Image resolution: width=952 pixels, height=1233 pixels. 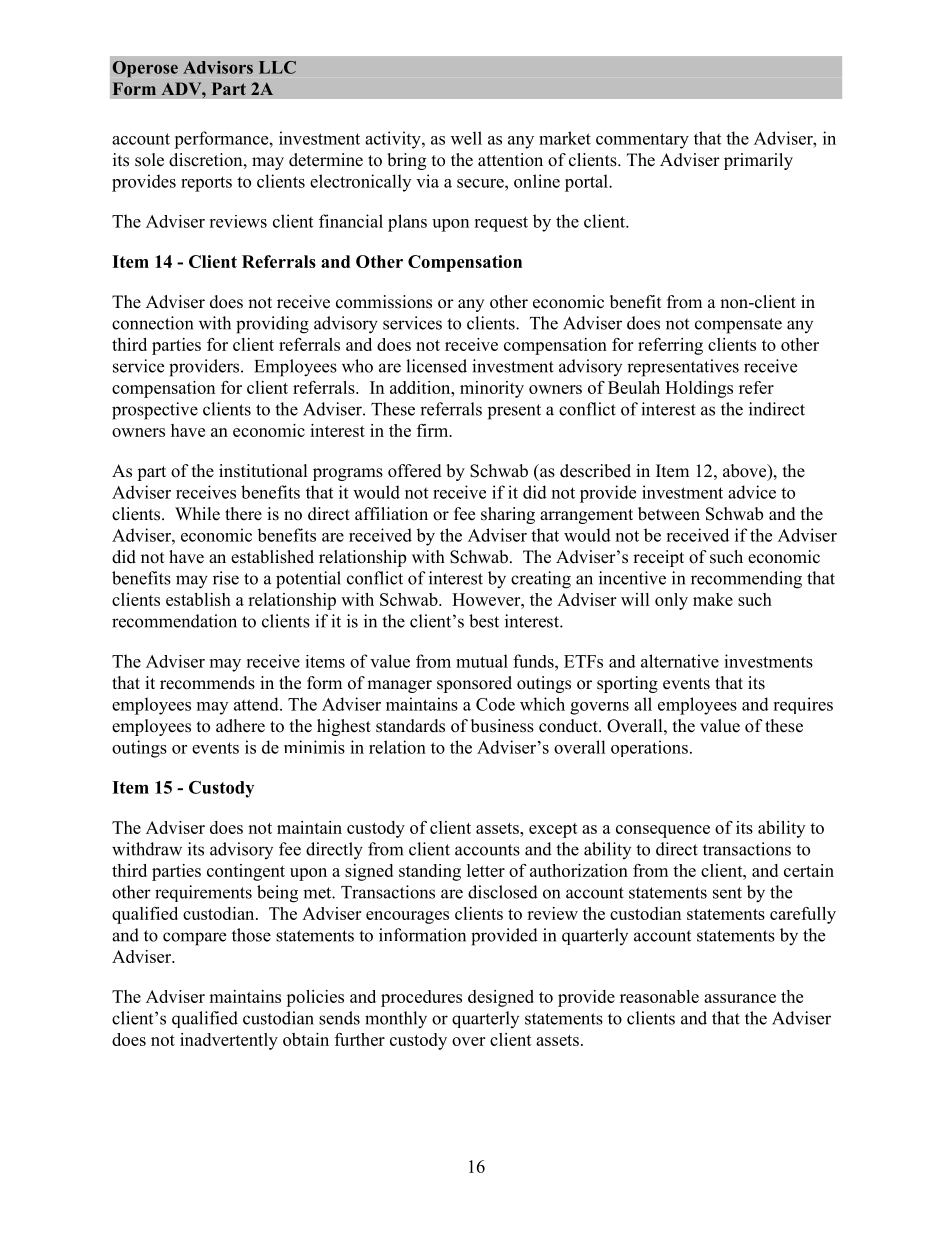 I want to click on inadvertently, so click(x=229, y=1041).
